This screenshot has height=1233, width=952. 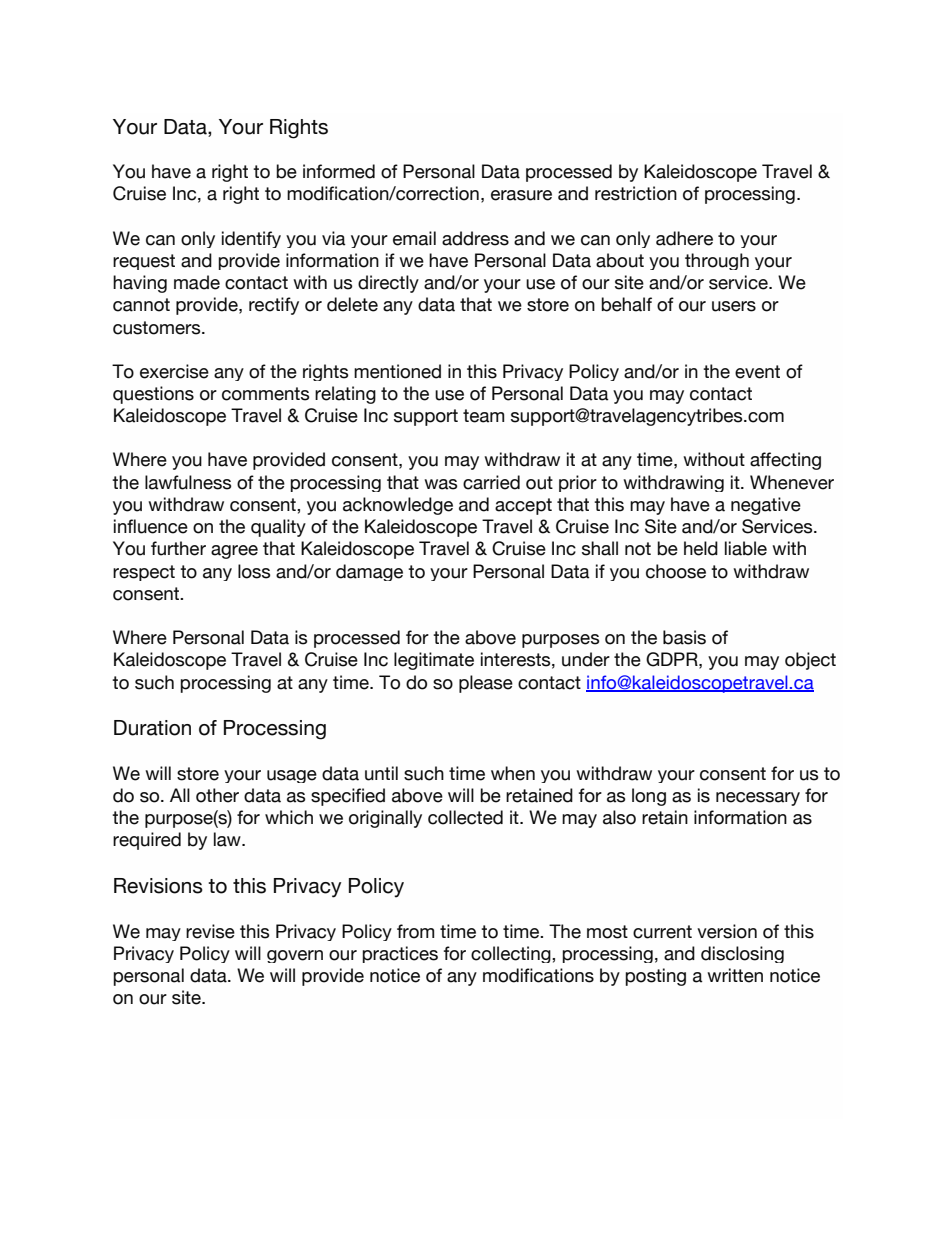 I want to click on object, so click(x=810, y=661).
